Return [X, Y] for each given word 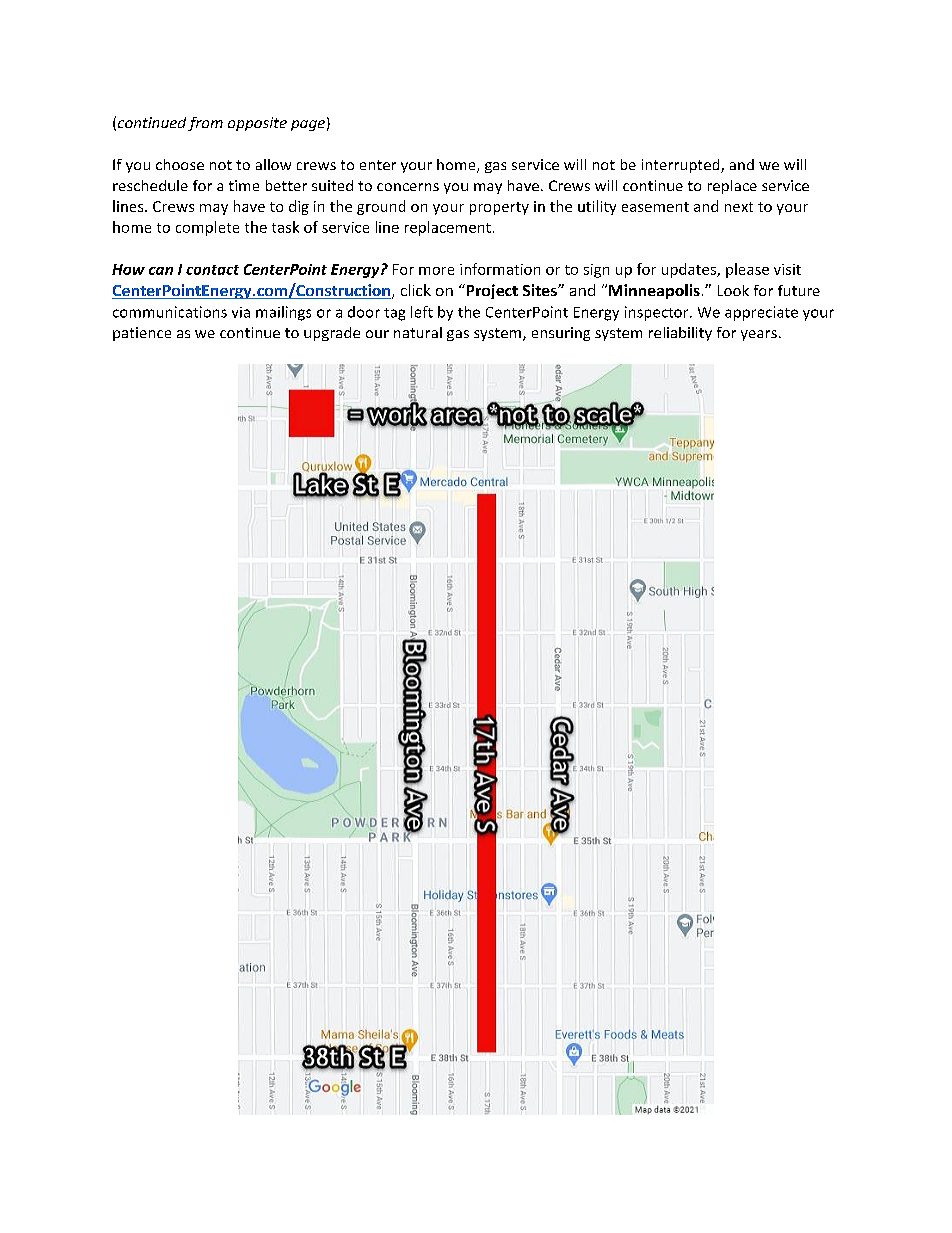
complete [207, 228]
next [739, 207]
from [205, 124]
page [308, 125]
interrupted [682, 166]
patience [142, 334]
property [499, 208]
